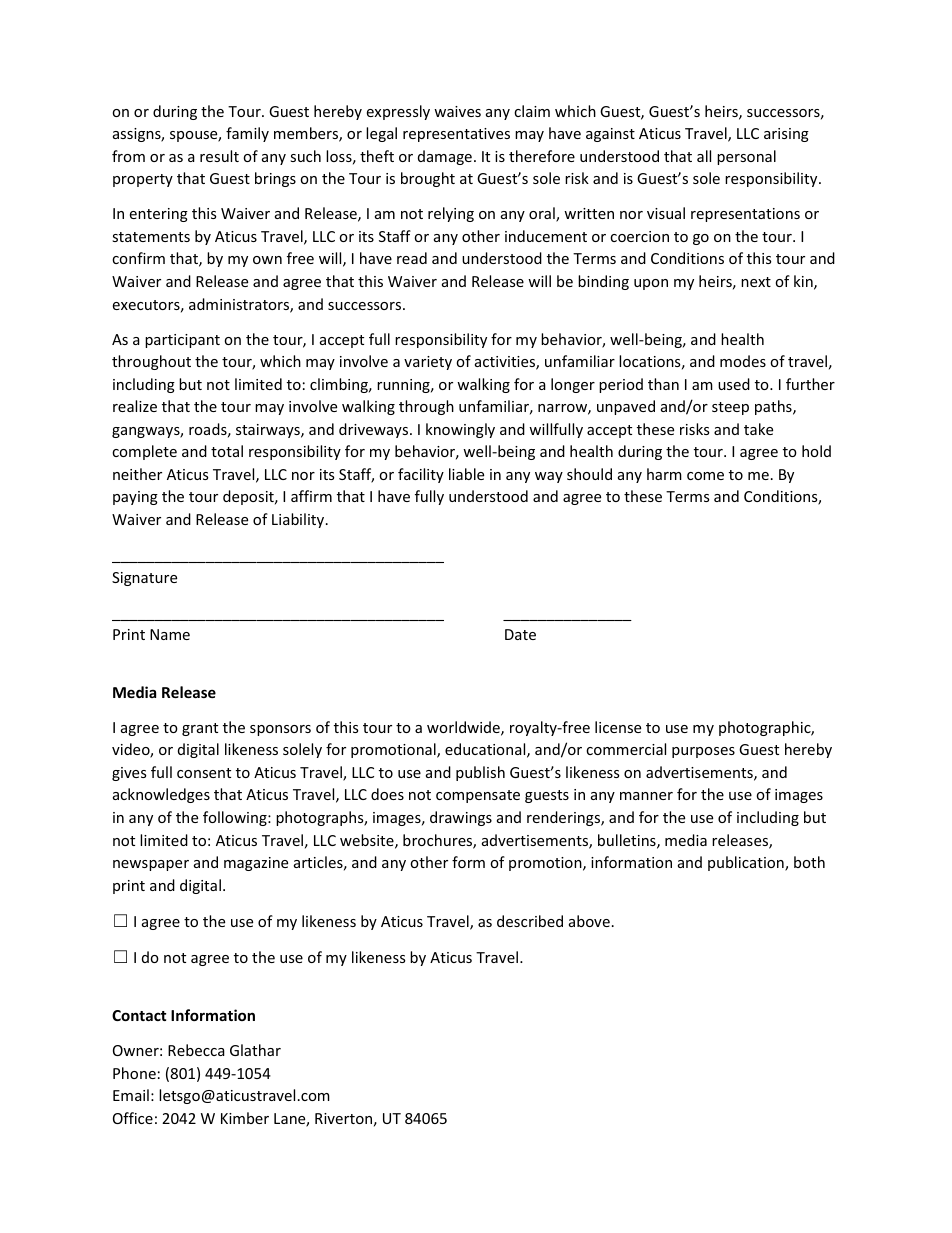  Describe the element at coordinates (480, 773) in the page. I see `publish` at that location.
